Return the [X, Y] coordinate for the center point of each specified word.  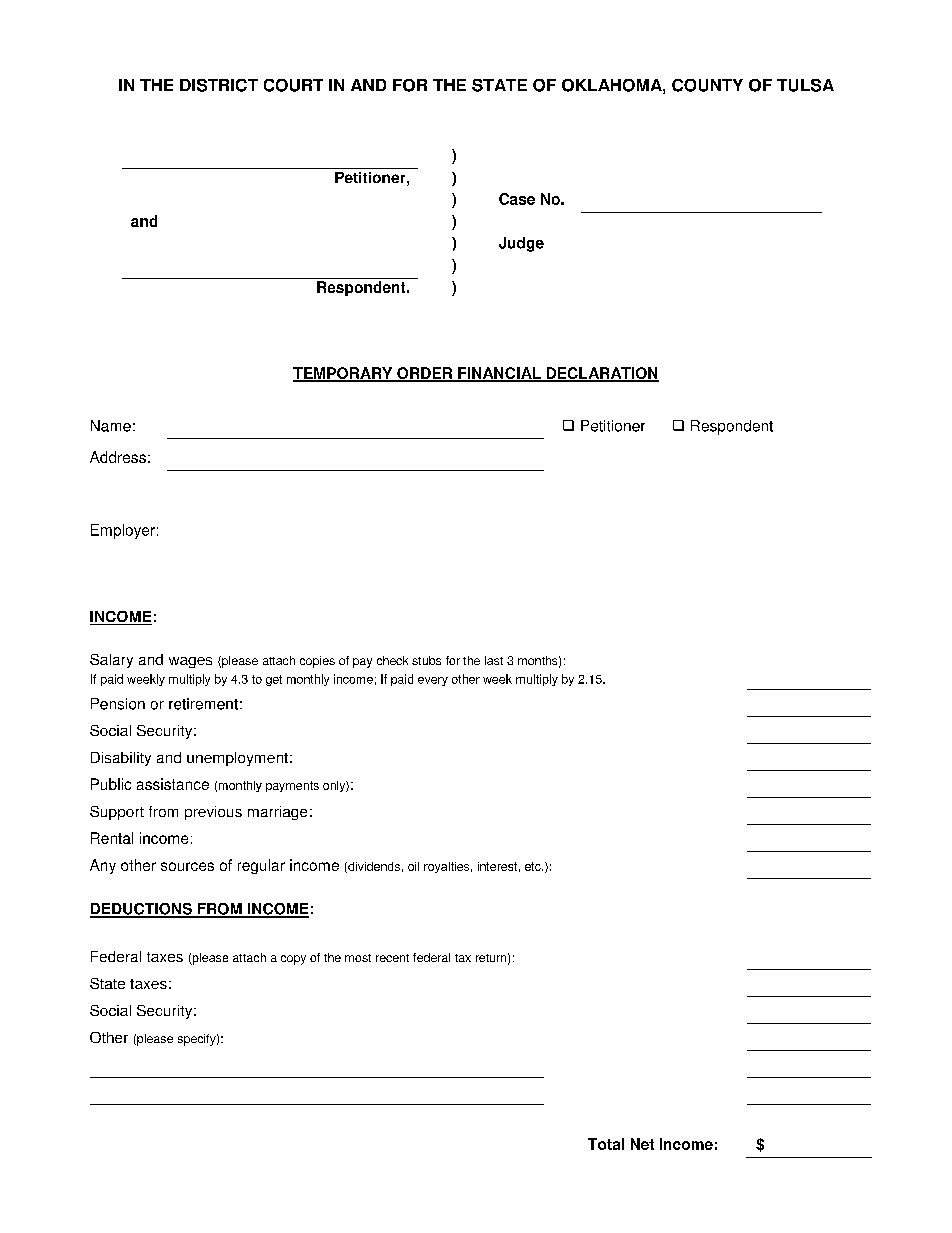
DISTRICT [219, 85]
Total [606, 1144]
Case [517, 199]
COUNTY [707, 85]
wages [190, 662]
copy [293, 960]
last [494, 660]
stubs [426, 660]
